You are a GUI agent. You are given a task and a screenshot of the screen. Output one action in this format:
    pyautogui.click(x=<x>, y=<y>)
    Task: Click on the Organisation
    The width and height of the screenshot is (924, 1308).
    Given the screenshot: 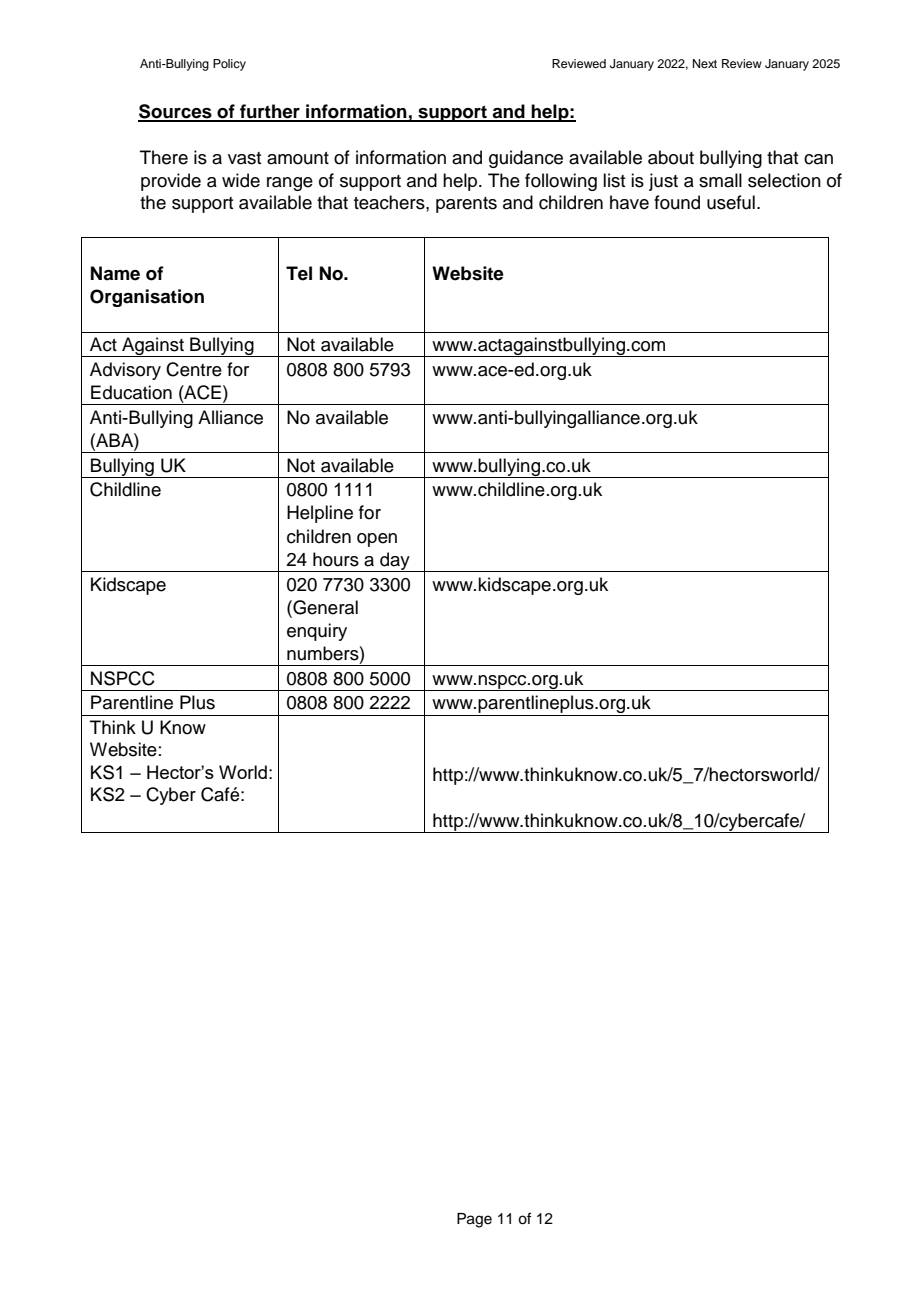 What is the action you would take?
    pyautogui.click(x=147, y=298)
